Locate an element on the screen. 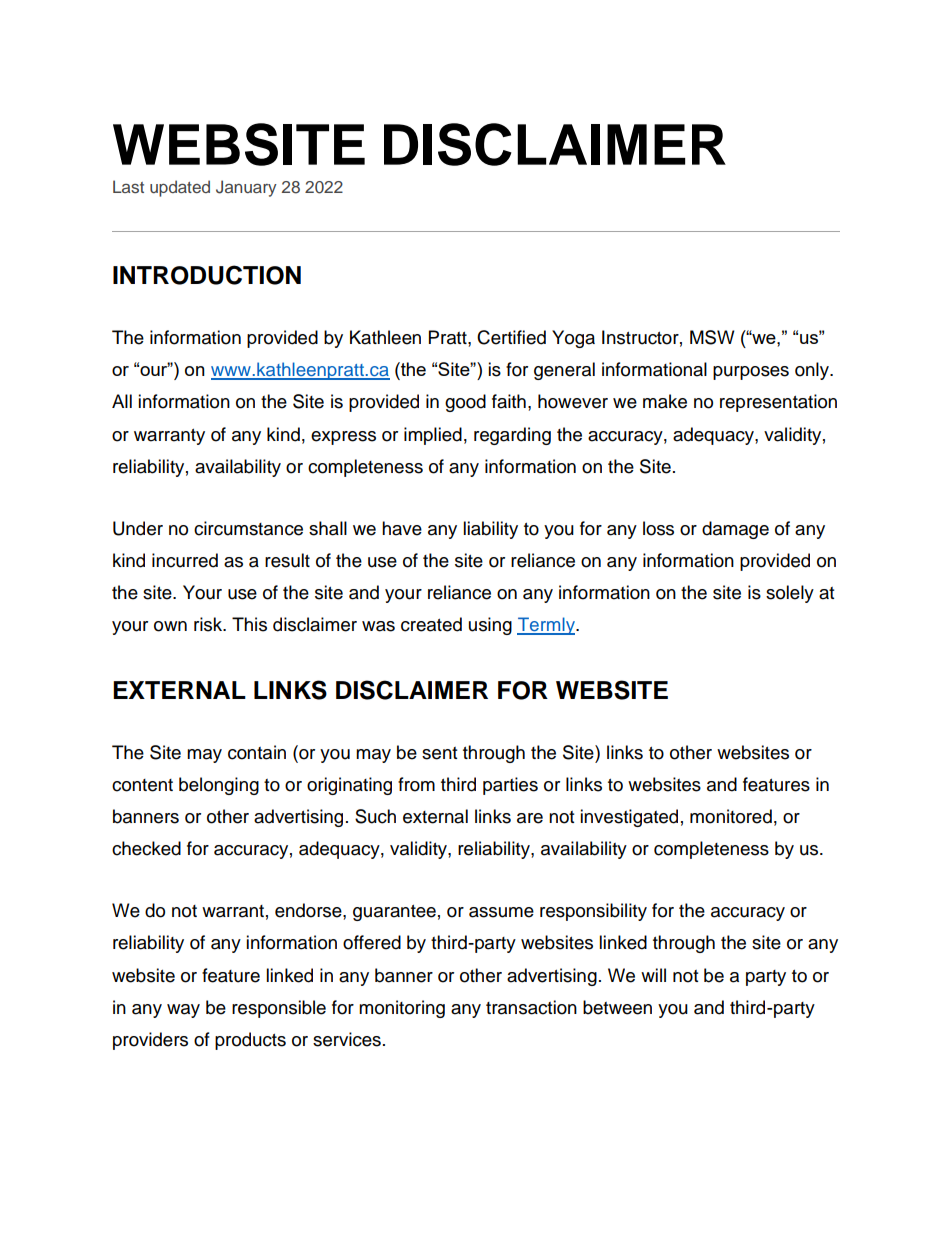 The width and height of the screenshot is (952, 1233). monitored is located at coordinates (731, 816).
